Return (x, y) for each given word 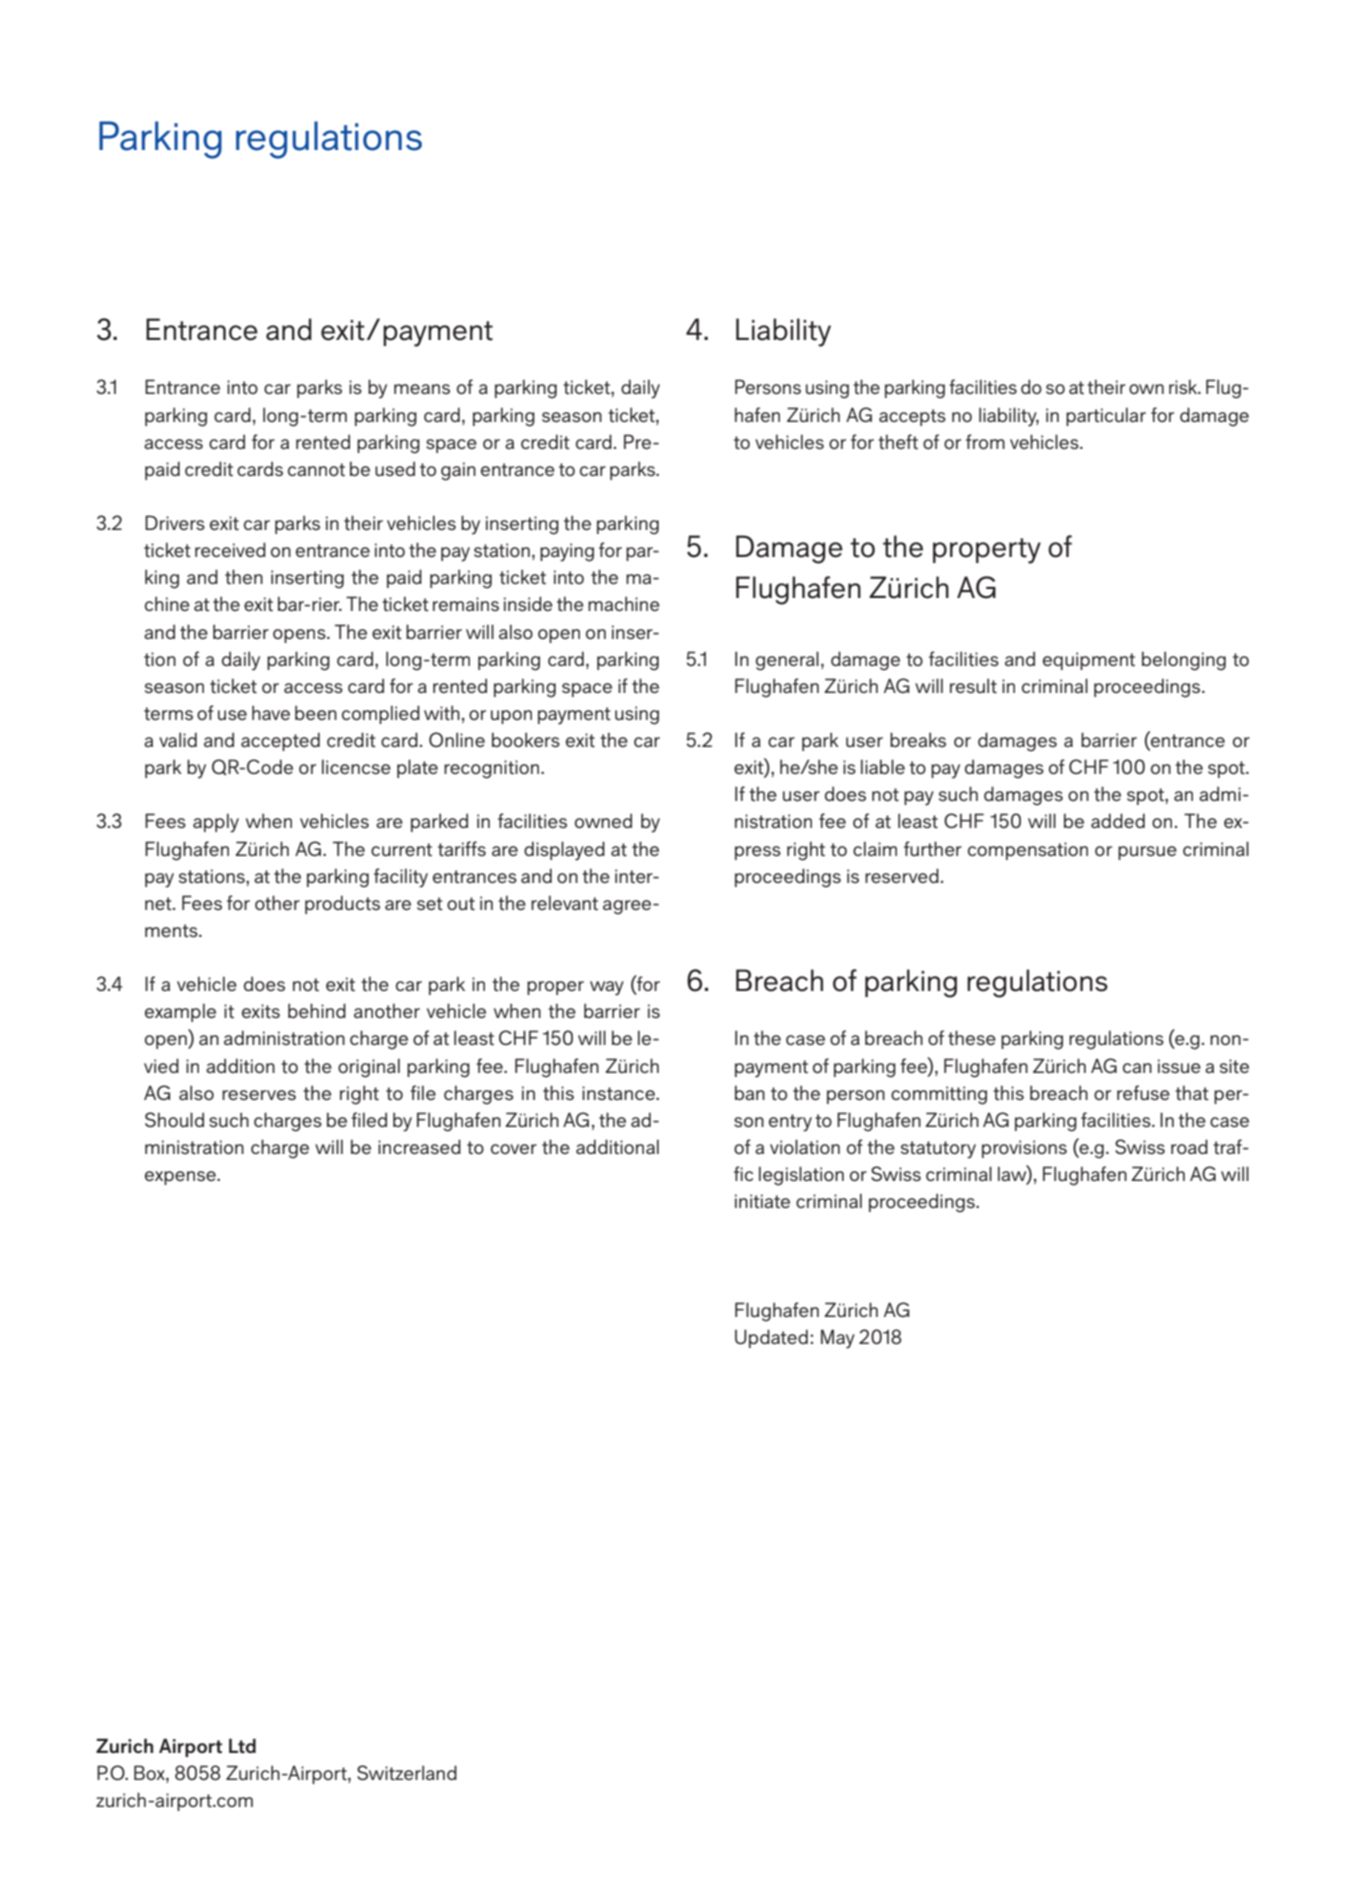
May (838, 1339)
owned (603, 820)
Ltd (242, 1745)
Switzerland (407, 1772)
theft (898, 441)
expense (181, 1178)
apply (216, 823)
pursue (1147, 853)
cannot (316, 469)
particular (1106, 416)
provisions (1024, 1149)
